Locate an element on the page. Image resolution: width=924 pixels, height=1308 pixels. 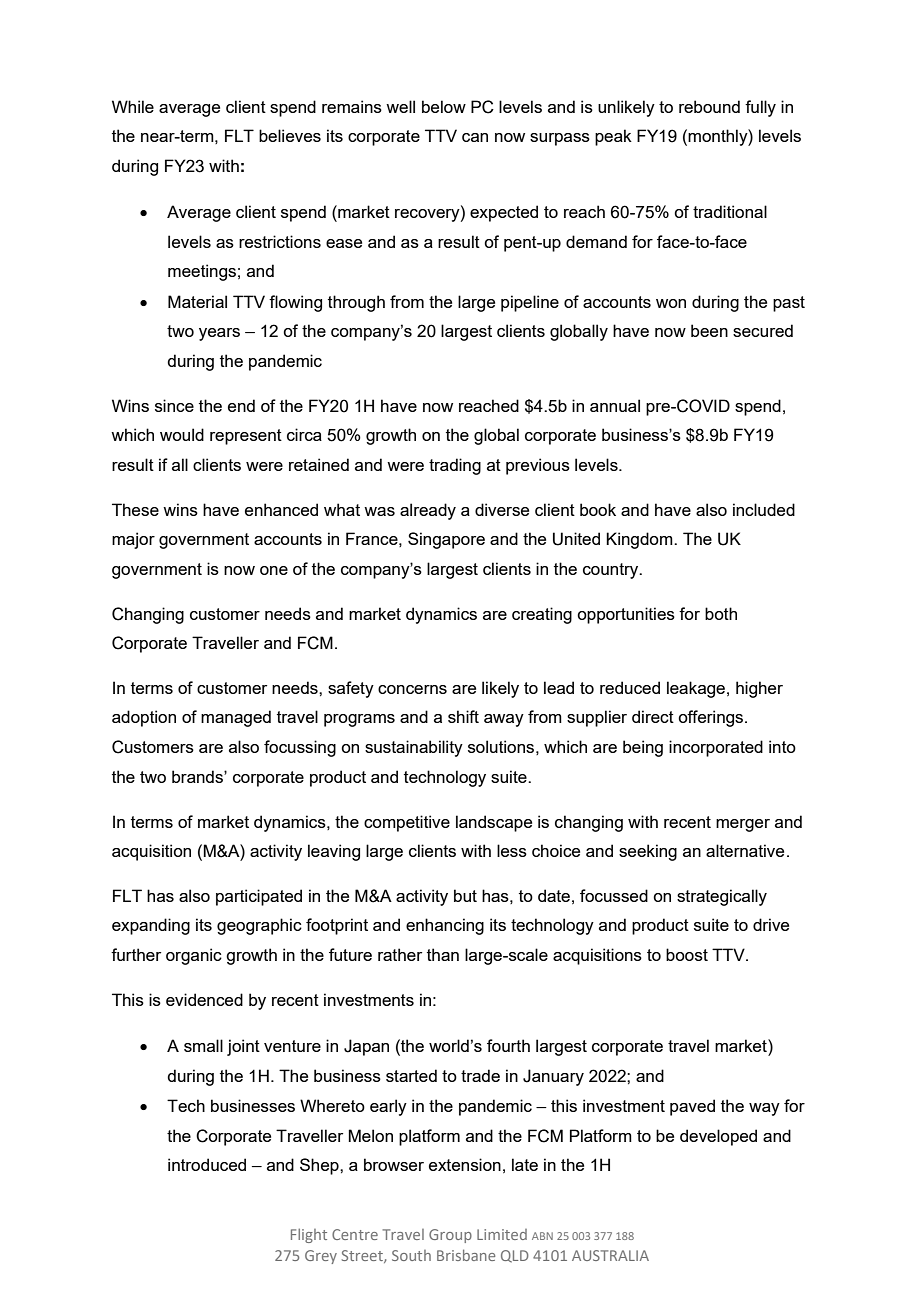
included is located at coordinates (764, 509).
